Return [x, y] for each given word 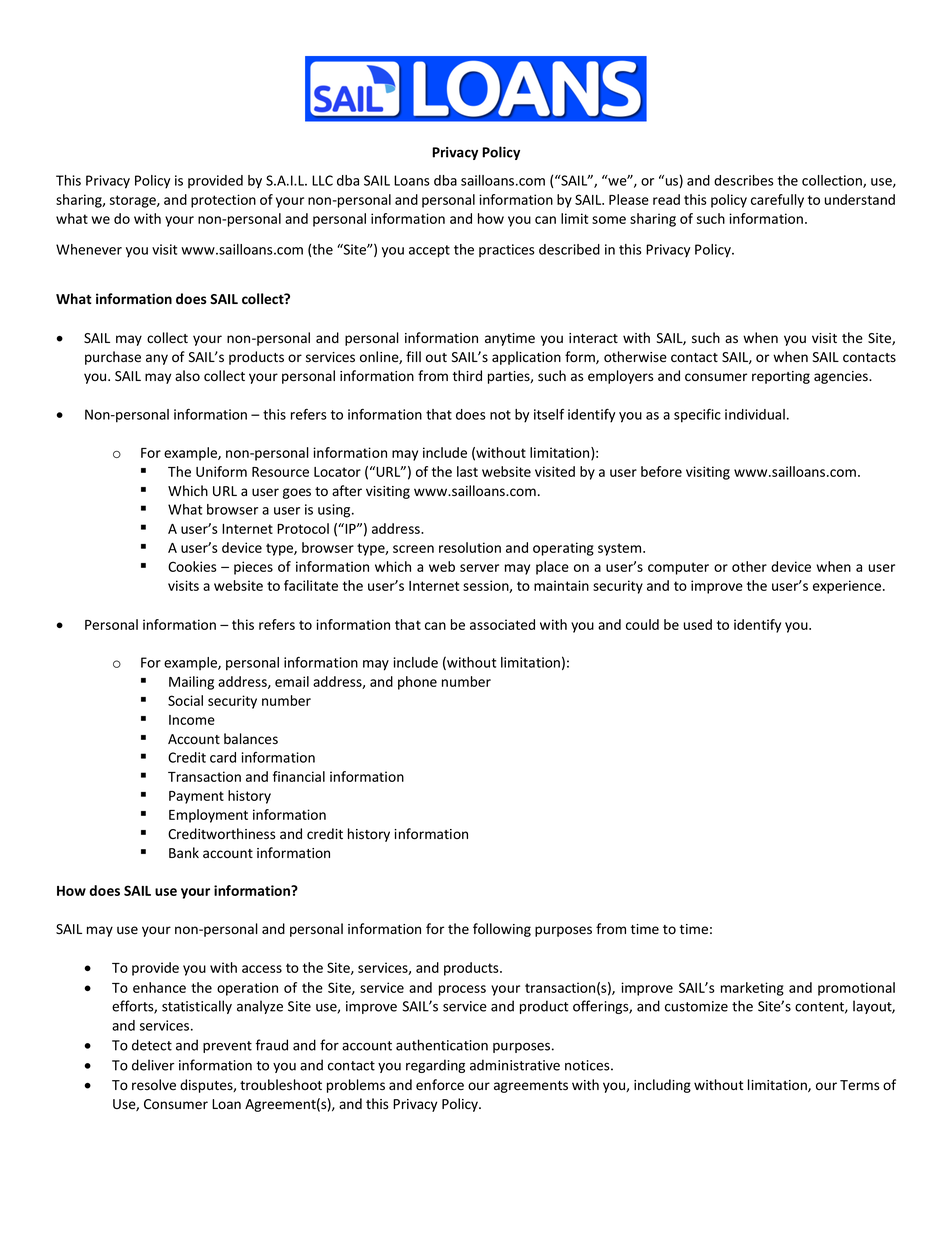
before [661, 471]
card [223, 757]
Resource [280, 472]
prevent [227, 1047]
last [467, 471]
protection [223, 201]
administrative [515, 1065]
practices [507, 250]
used [698, 624]
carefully [777, 201]
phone [417, 683]
